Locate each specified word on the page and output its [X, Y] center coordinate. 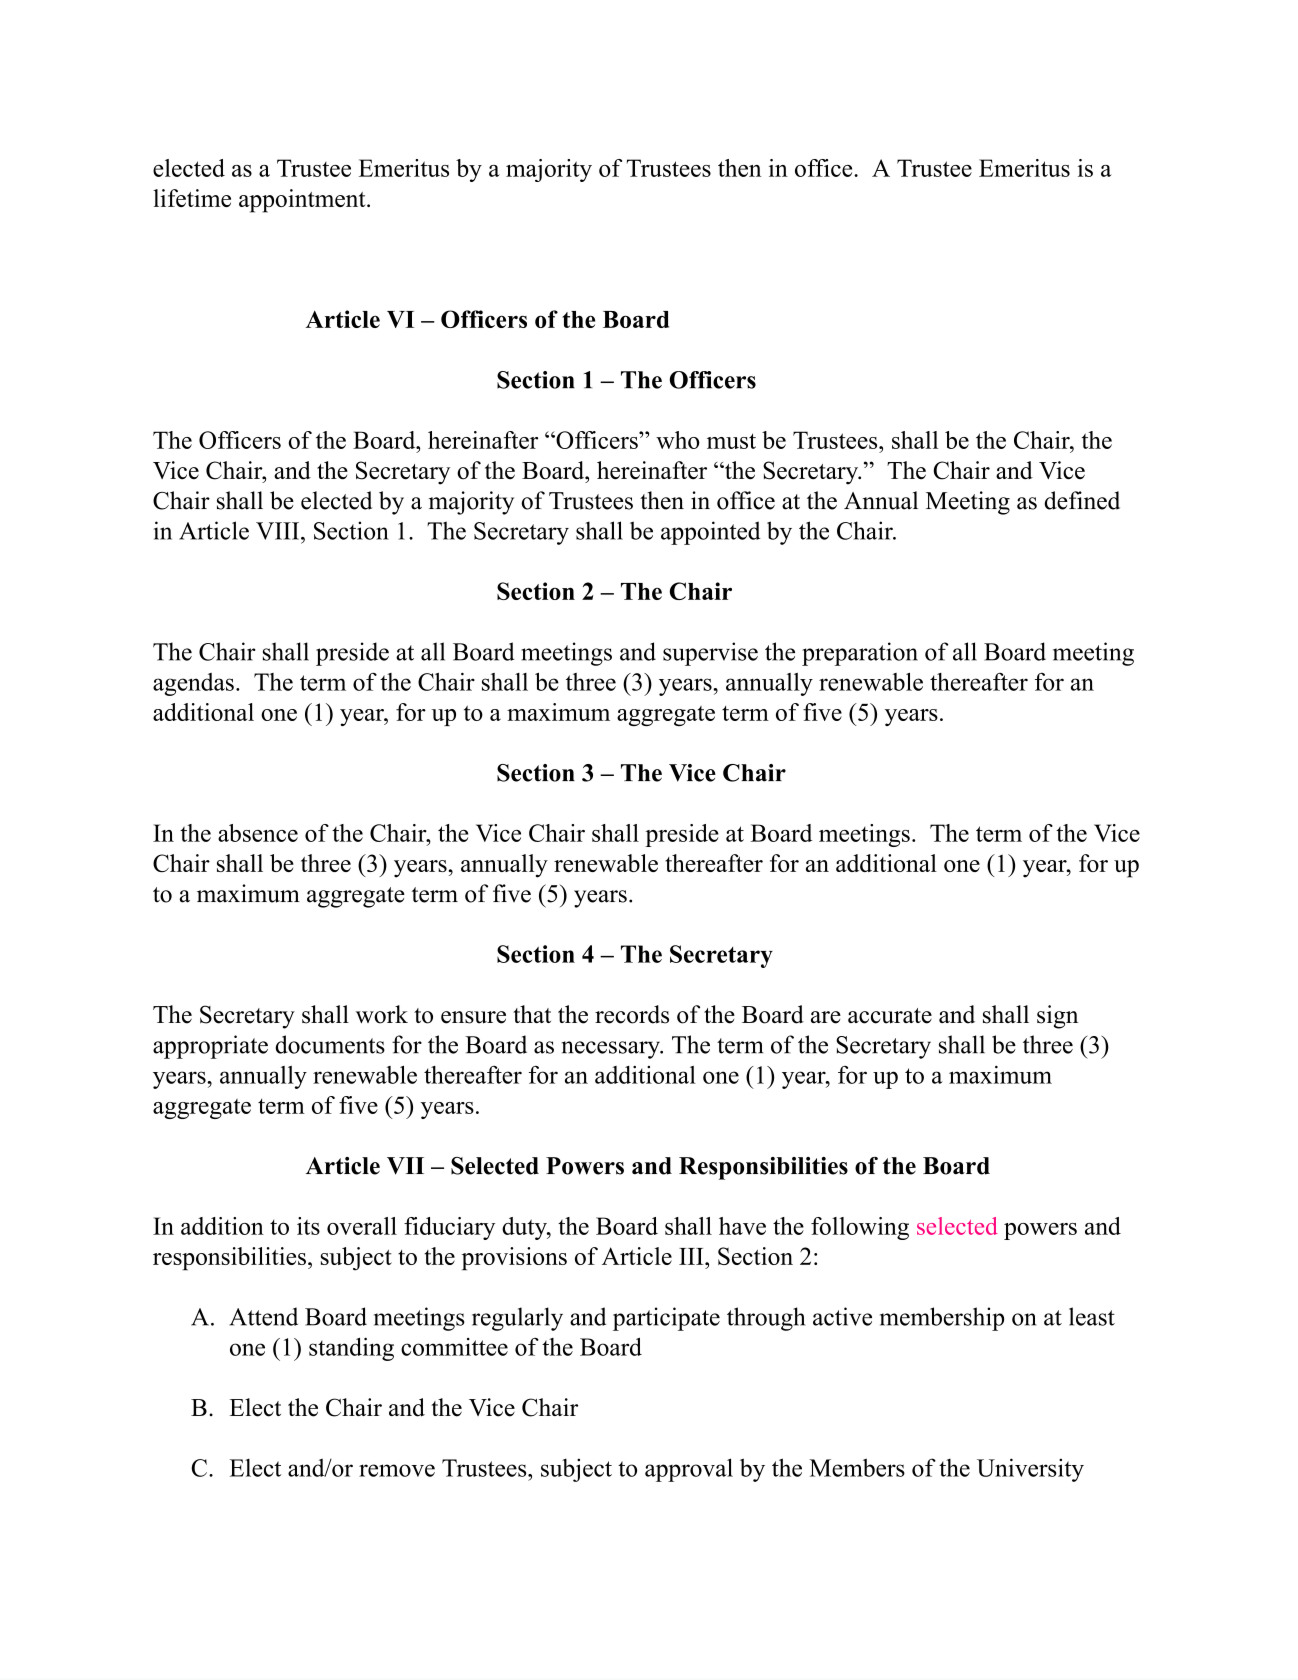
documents [330, 1044]
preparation [860, 654]
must [731, 441]
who [678, 440]
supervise [710, 654]
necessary [612, 1050]
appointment [303, 201]
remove [397, 1470]
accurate [890, 1016]
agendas [193, 684]
